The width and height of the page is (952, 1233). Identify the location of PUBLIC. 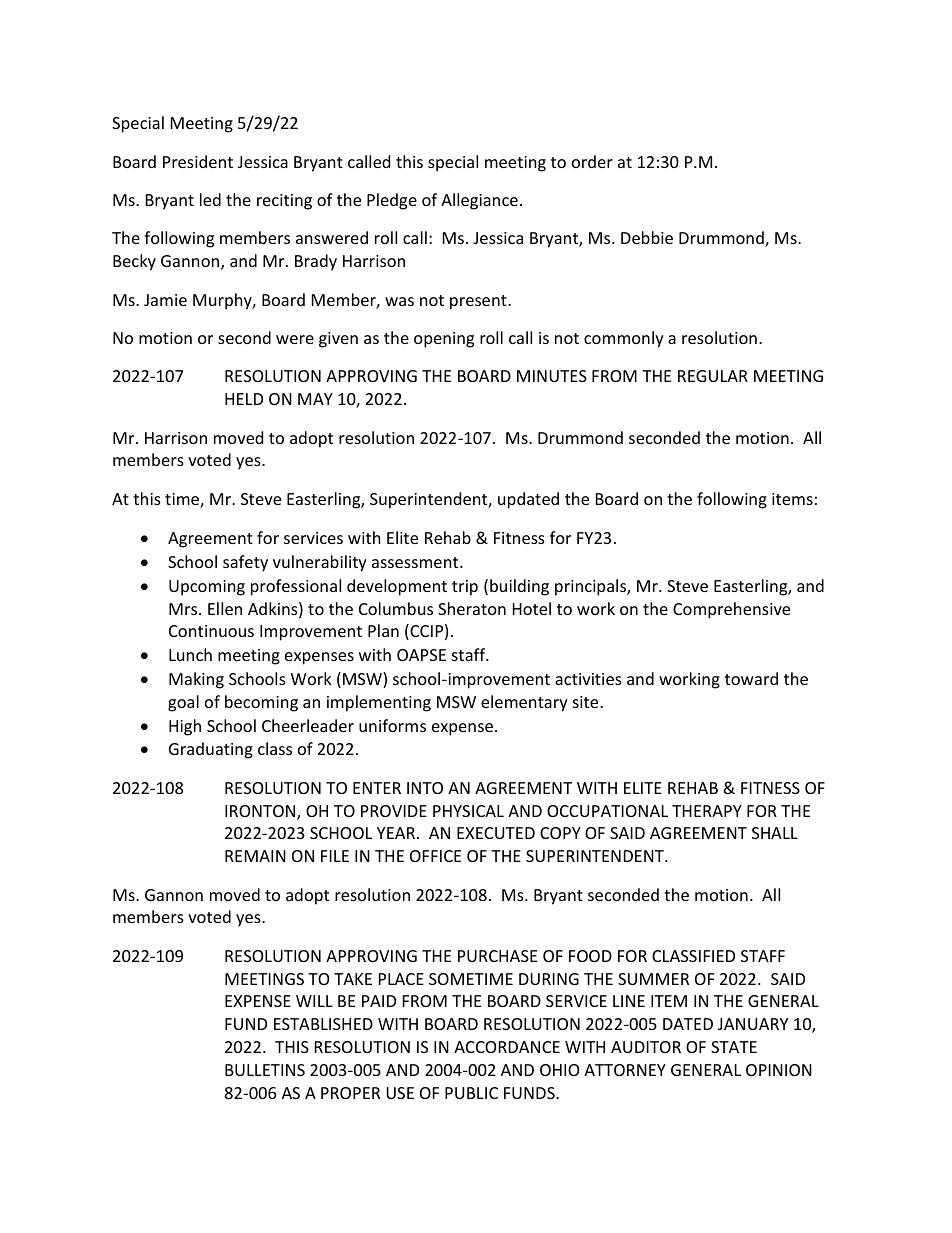
(471, 1093).
